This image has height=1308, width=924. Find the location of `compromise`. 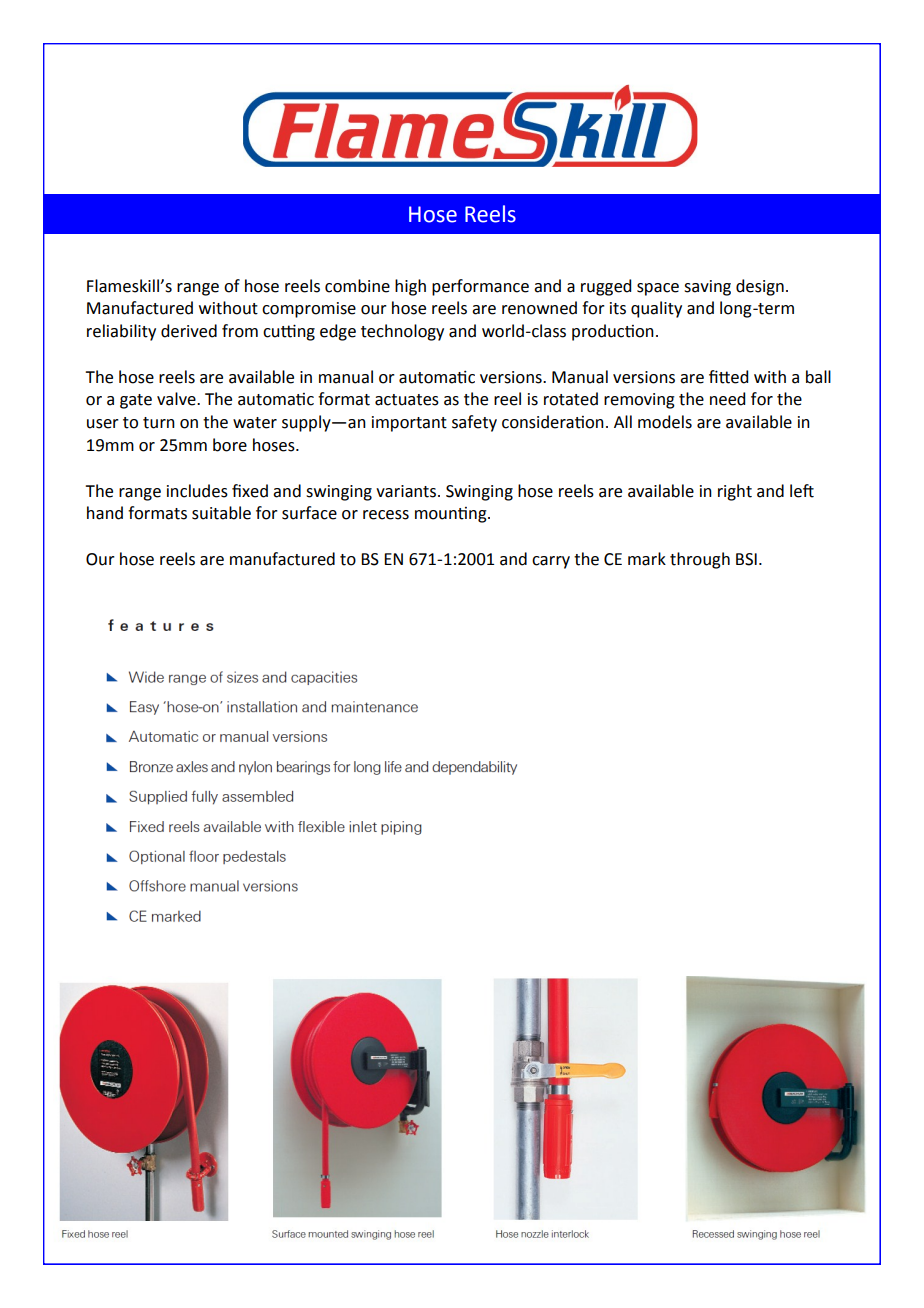

compromise is located at coordinates (309, 310).
